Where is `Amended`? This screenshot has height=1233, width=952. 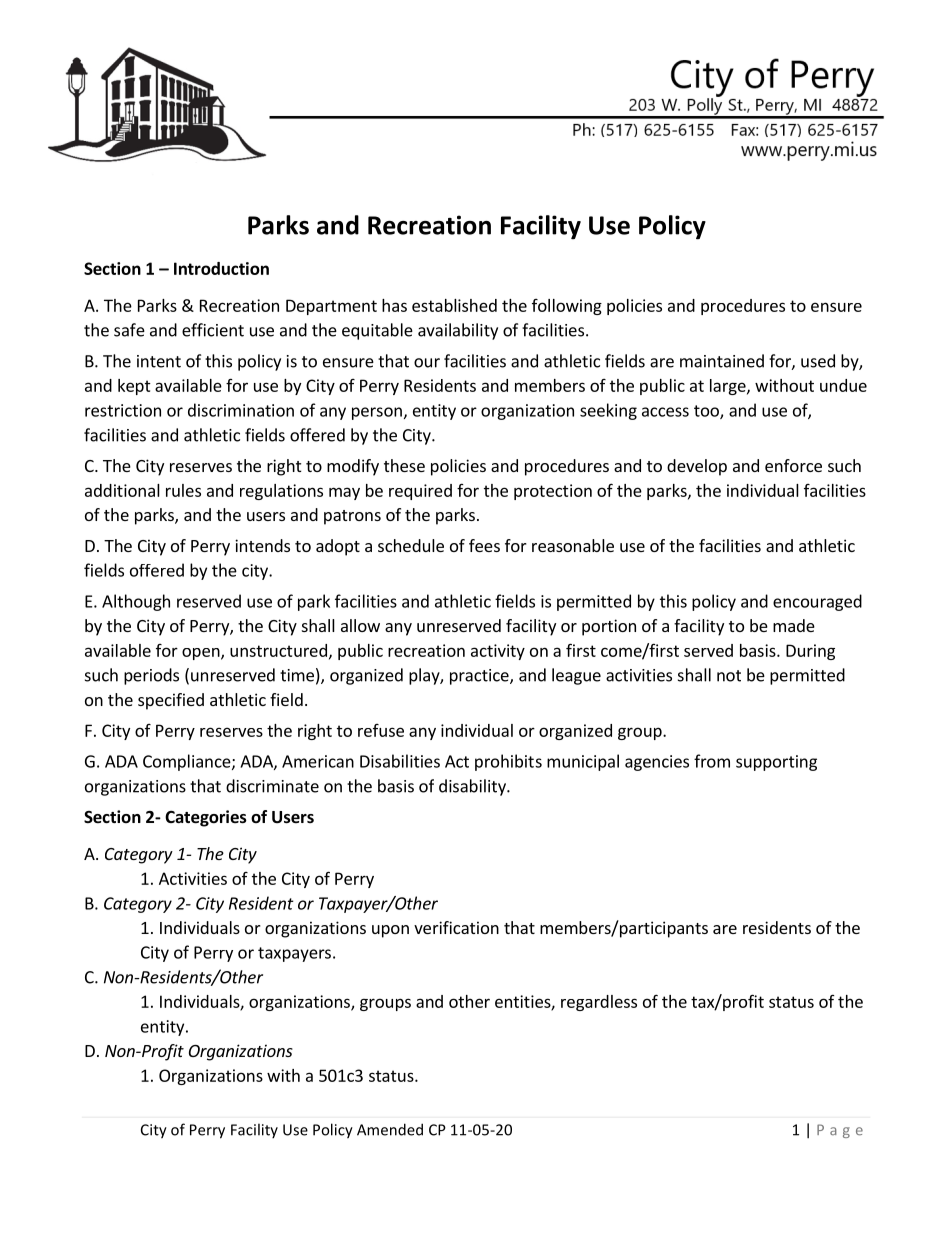
Amended is located at coordinates (390, 1129).
